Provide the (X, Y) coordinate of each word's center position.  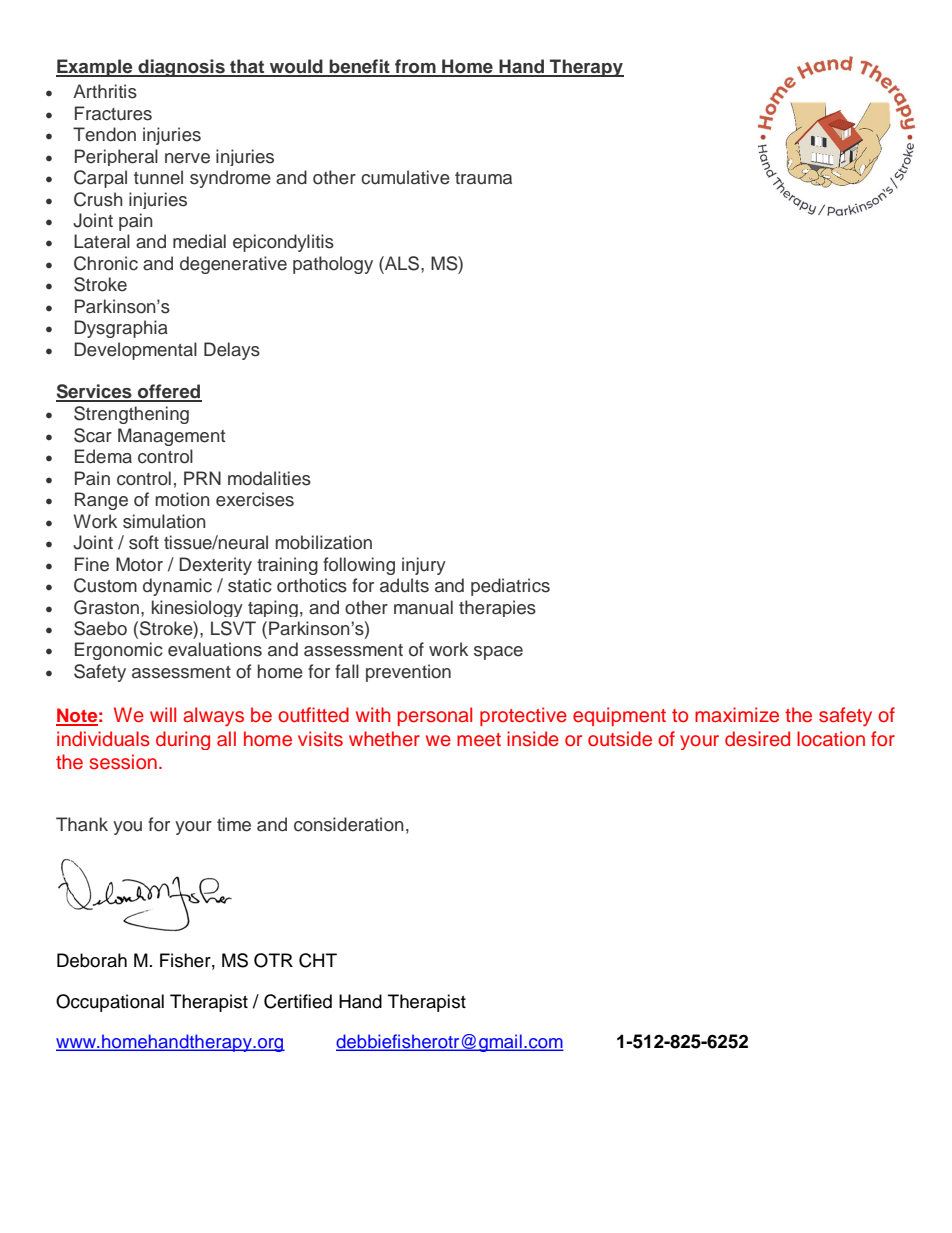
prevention (408, 673)
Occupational (110, 1003)
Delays (232, 351)
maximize (737, 715)
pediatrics (510, 587)
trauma (483, 178)
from (415, 67)
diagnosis (181, 68)
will (163, 714)
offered (169, 392)
